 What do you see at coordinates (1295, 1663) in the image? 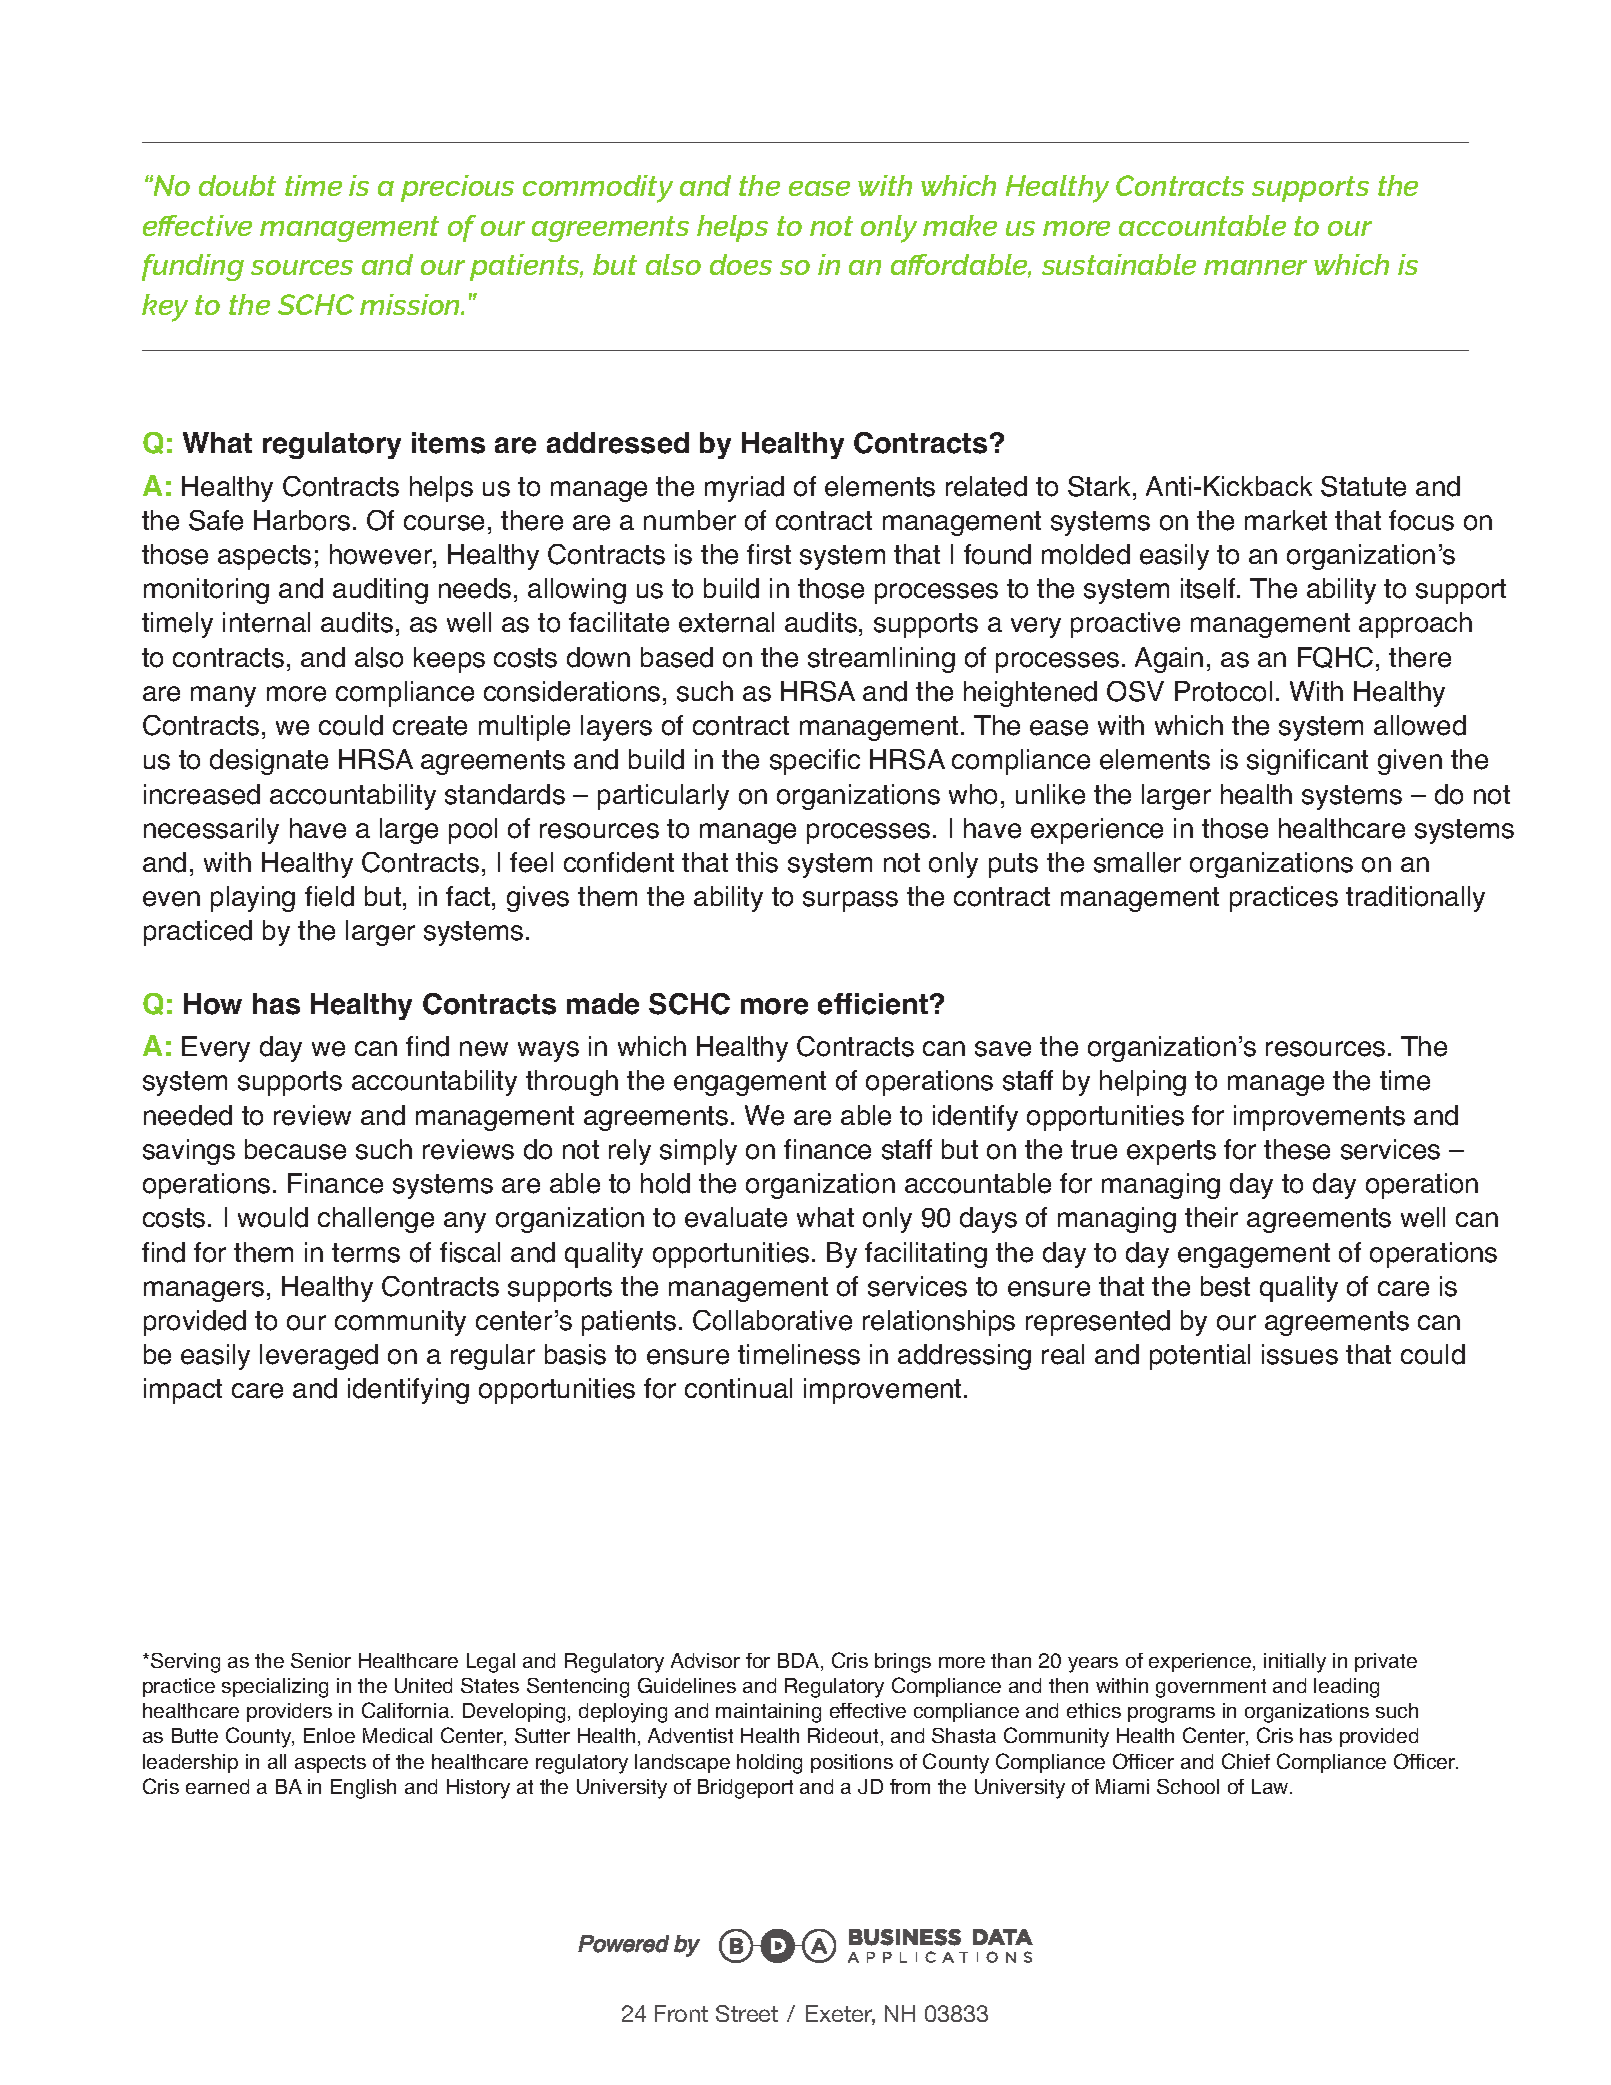
I see `initially` at bounding box center [1295, 1663].
